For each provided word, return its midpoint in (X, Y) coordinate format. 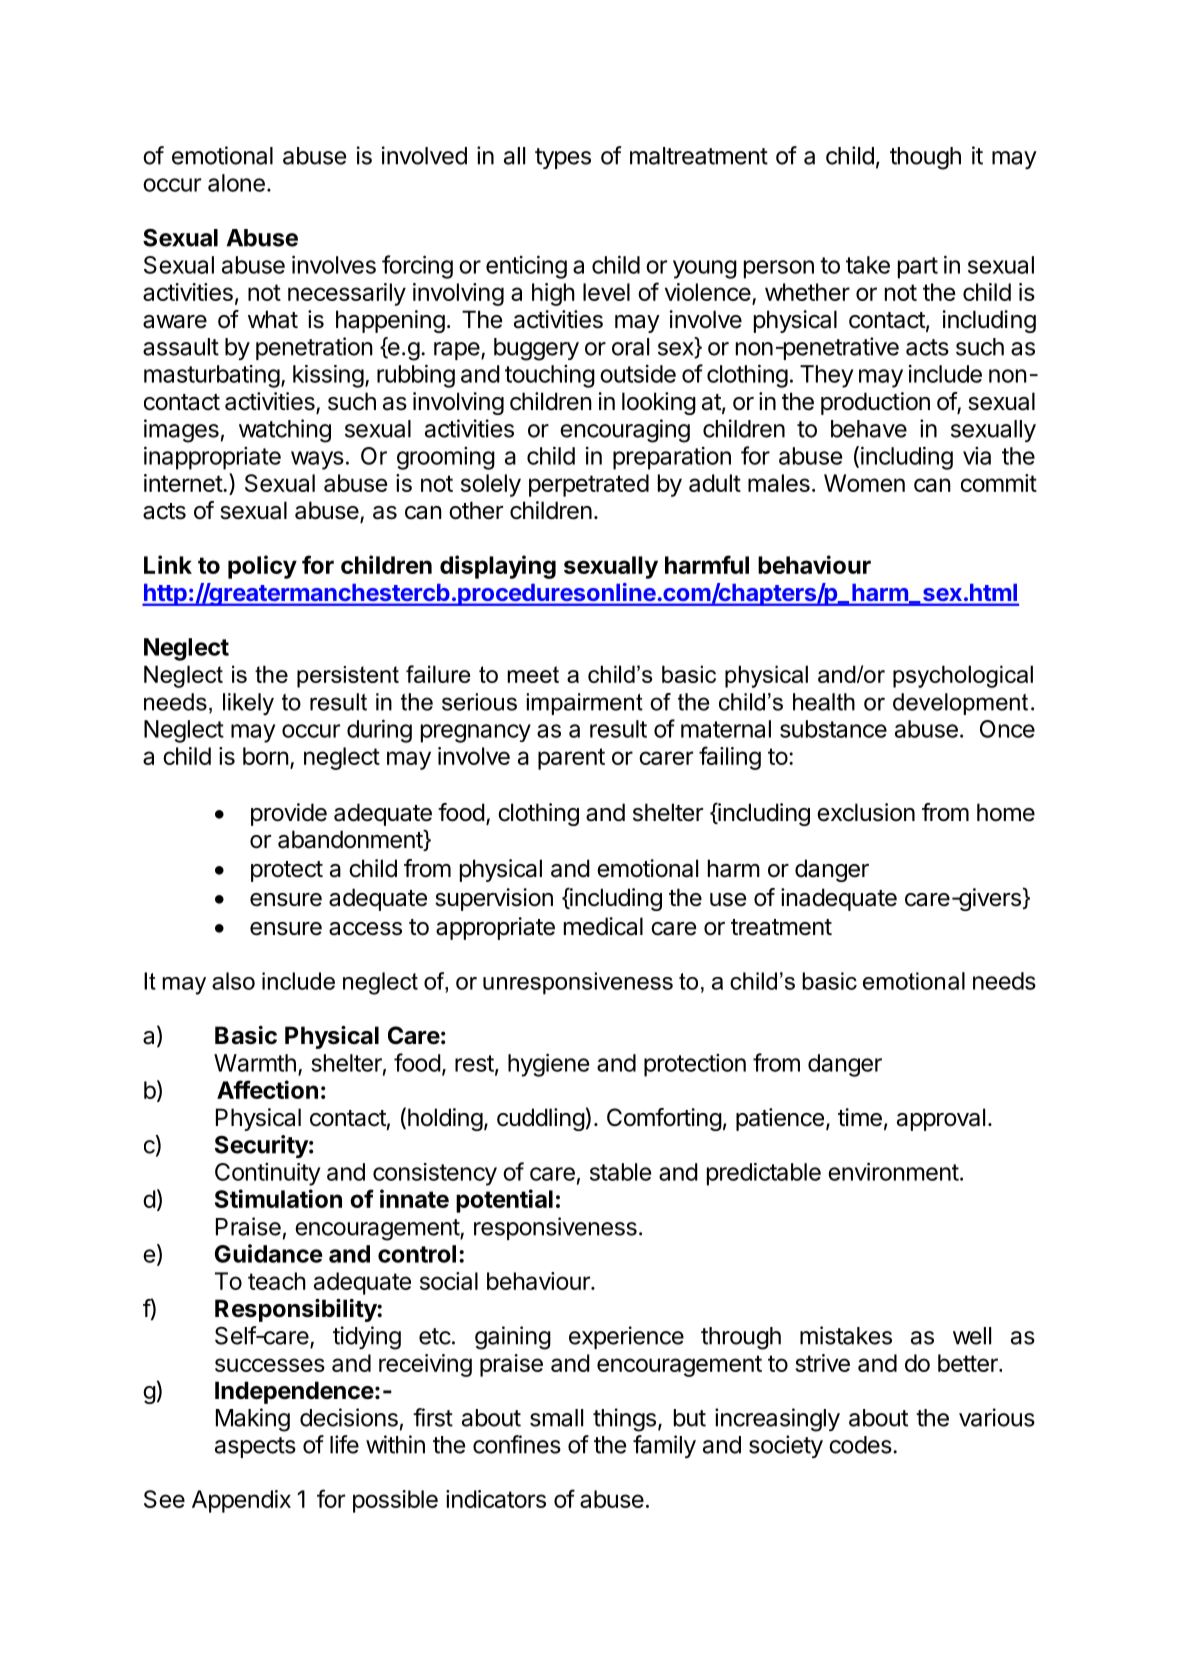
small (556, 1418)
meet (533, 674)
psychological (963, 676)
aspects (255, 1447)
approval (941, 1119)
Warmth (255, 1063)
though (925, 158)
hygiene (548, 1065)
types (563, 158)
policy (262, 567)
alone (236, 183)
